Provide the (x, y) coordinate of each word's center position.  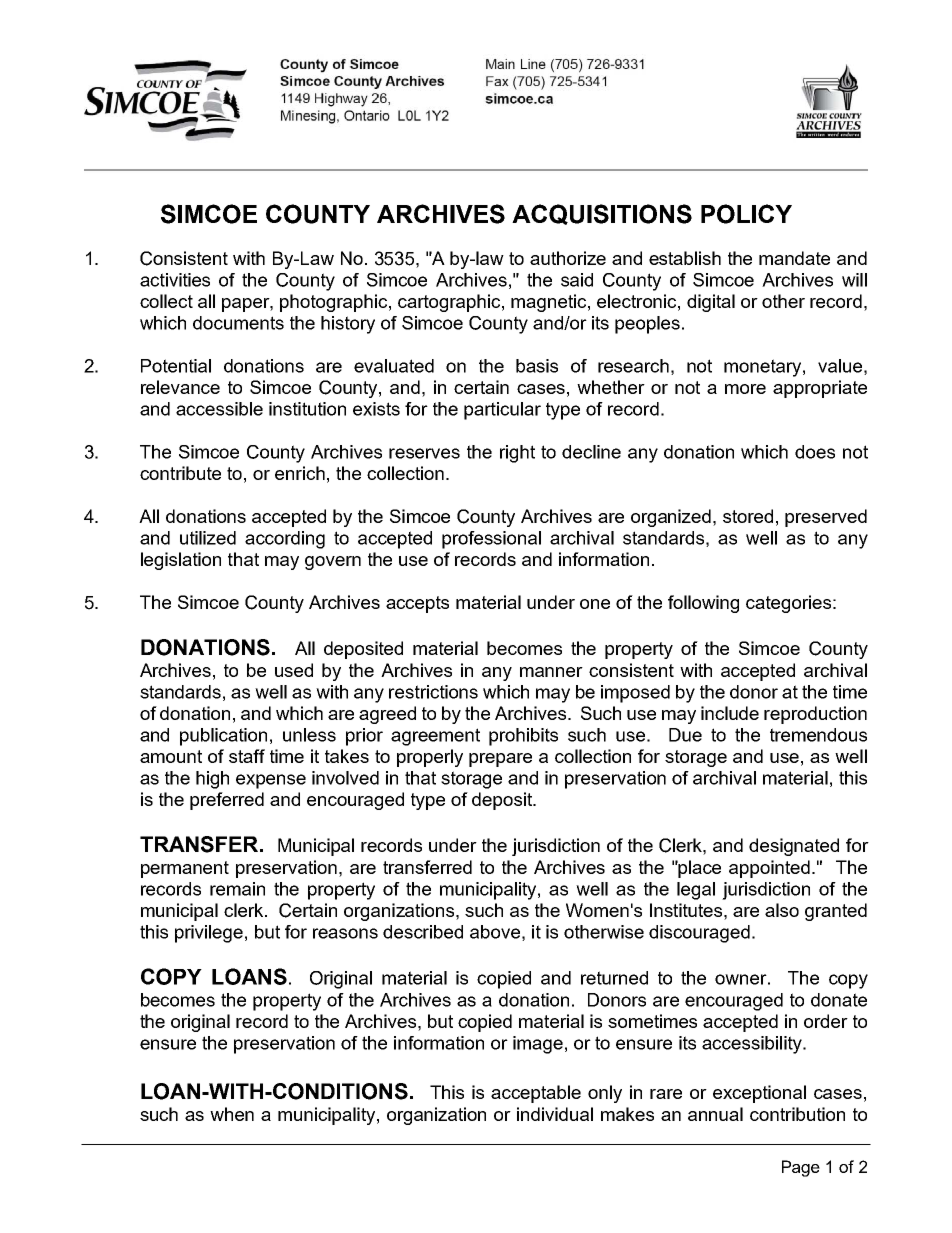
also (782, 910)
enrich (300, 473)
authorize (568, 258)
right (517, 454)
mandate (794, 258)
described (423, 932)
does (815, 452)
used (294, 670)
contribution (797, 1114)
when (232, 1114)
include (730, 713)
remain (237, 889)
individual (555, 1114)
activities (175, 280)
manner (551, 672)
